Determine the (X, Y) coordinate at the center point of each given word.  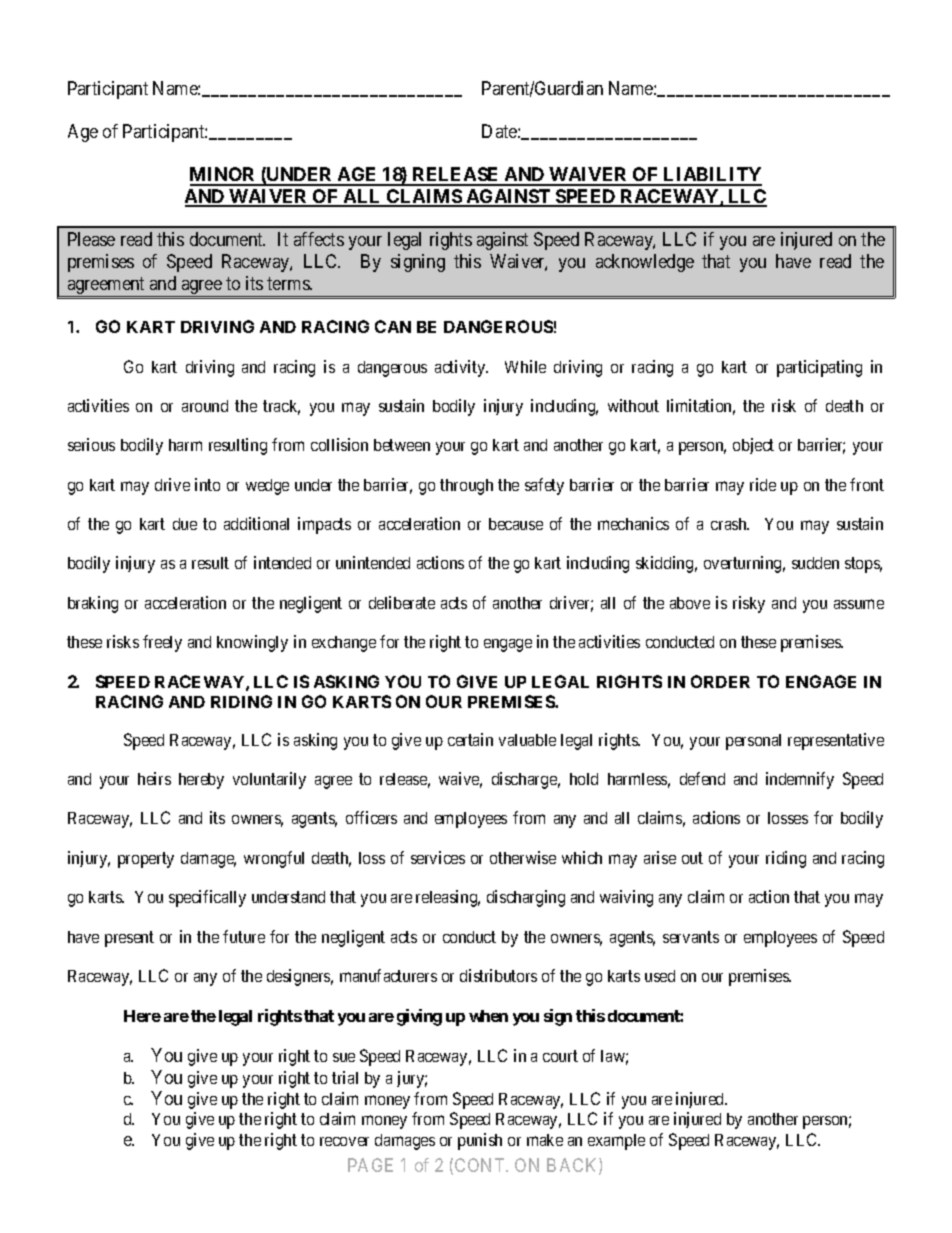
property (146, 860)
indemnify (800, 780)
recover (344, 1141)
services (438, 857)
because (516, 524)
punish (480, 1141)
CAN (393, 326)
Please (91, 239)
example (616, 1142)
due (185, 524)
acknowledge (645, 263)
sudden (815, 563)
